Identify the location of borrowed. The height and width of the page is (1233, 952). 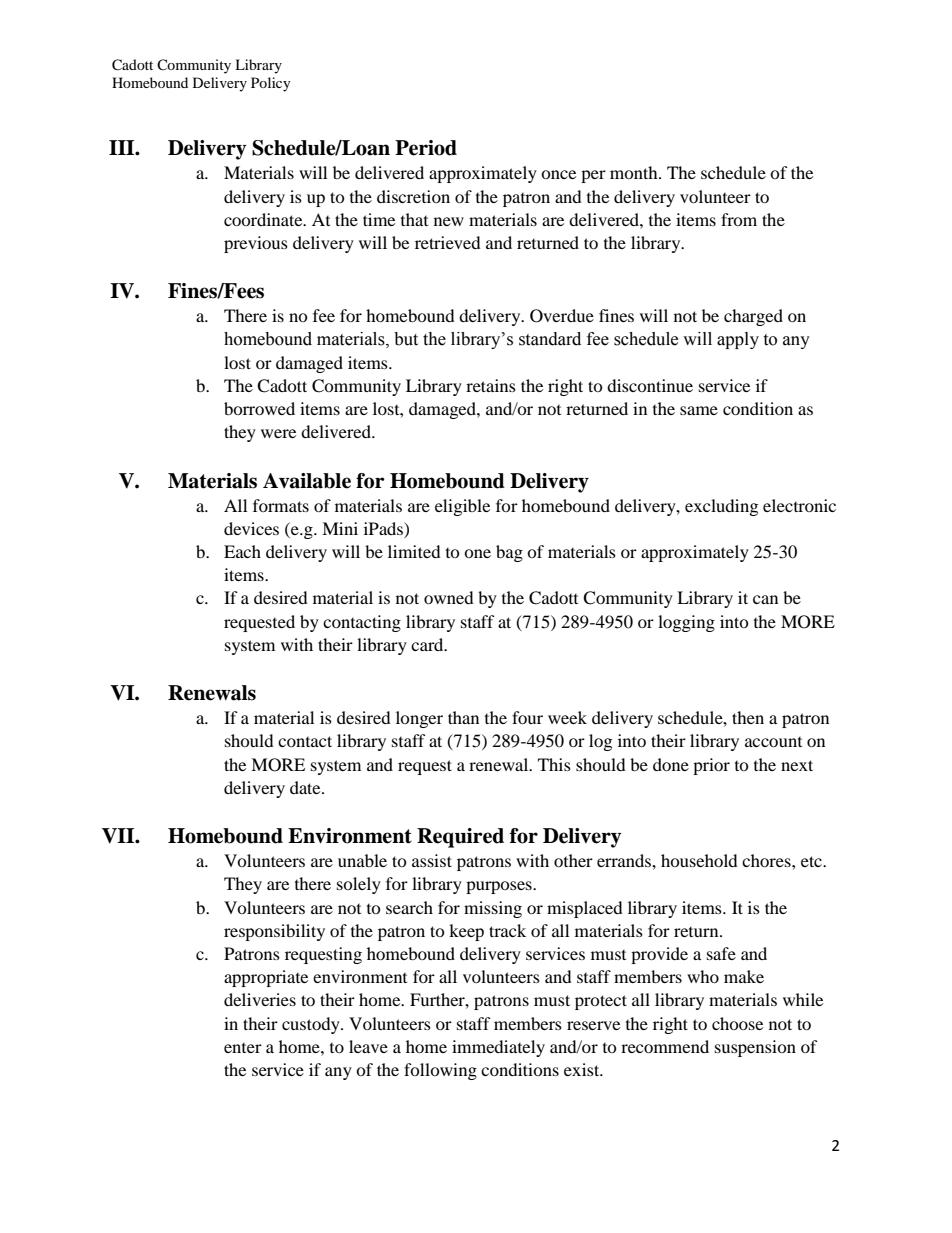
(259, 408).
